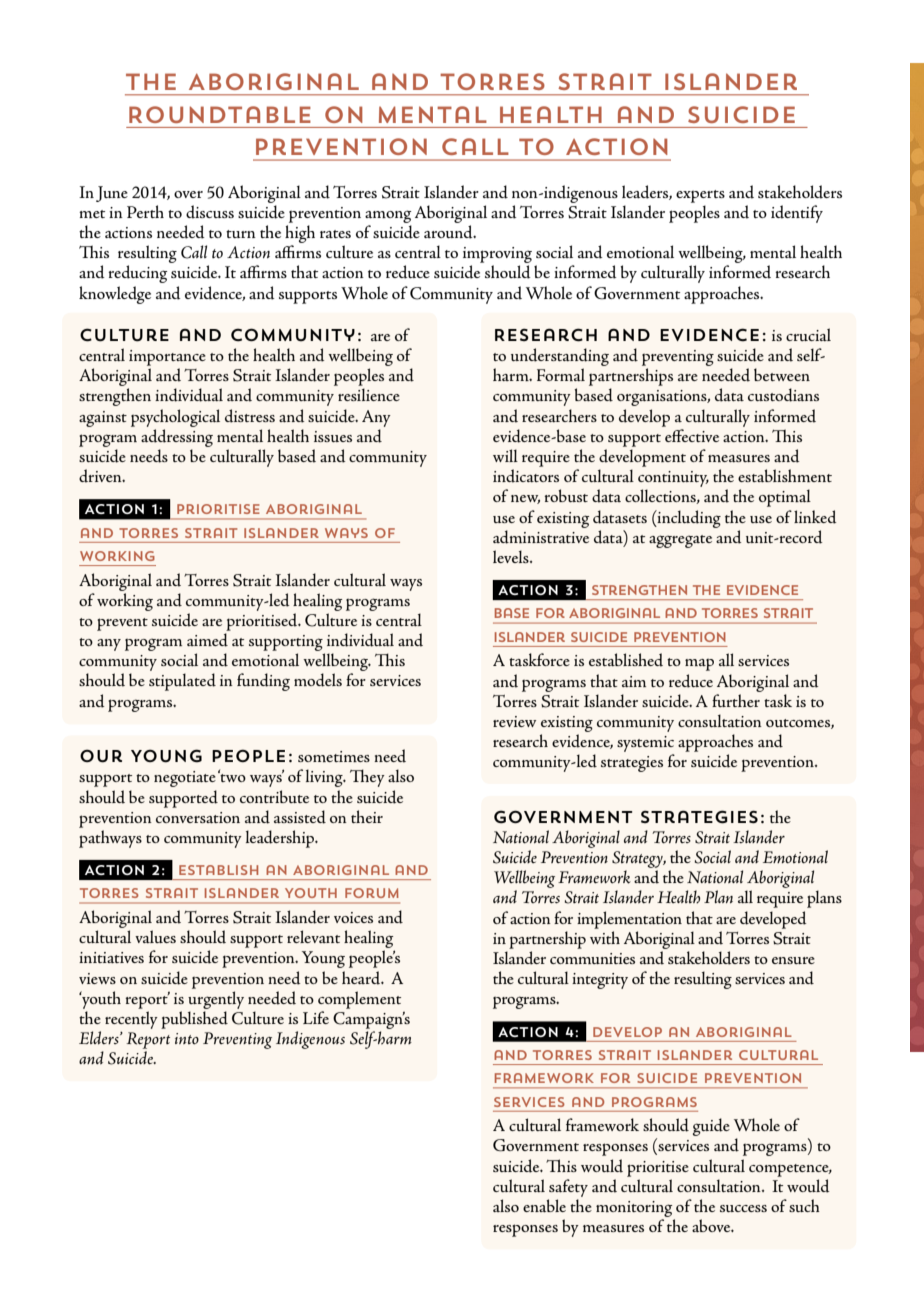 The image size is (924, 1308). Describe the element at coordinates (210, 212) in the document. I see `discuss` at that location.
